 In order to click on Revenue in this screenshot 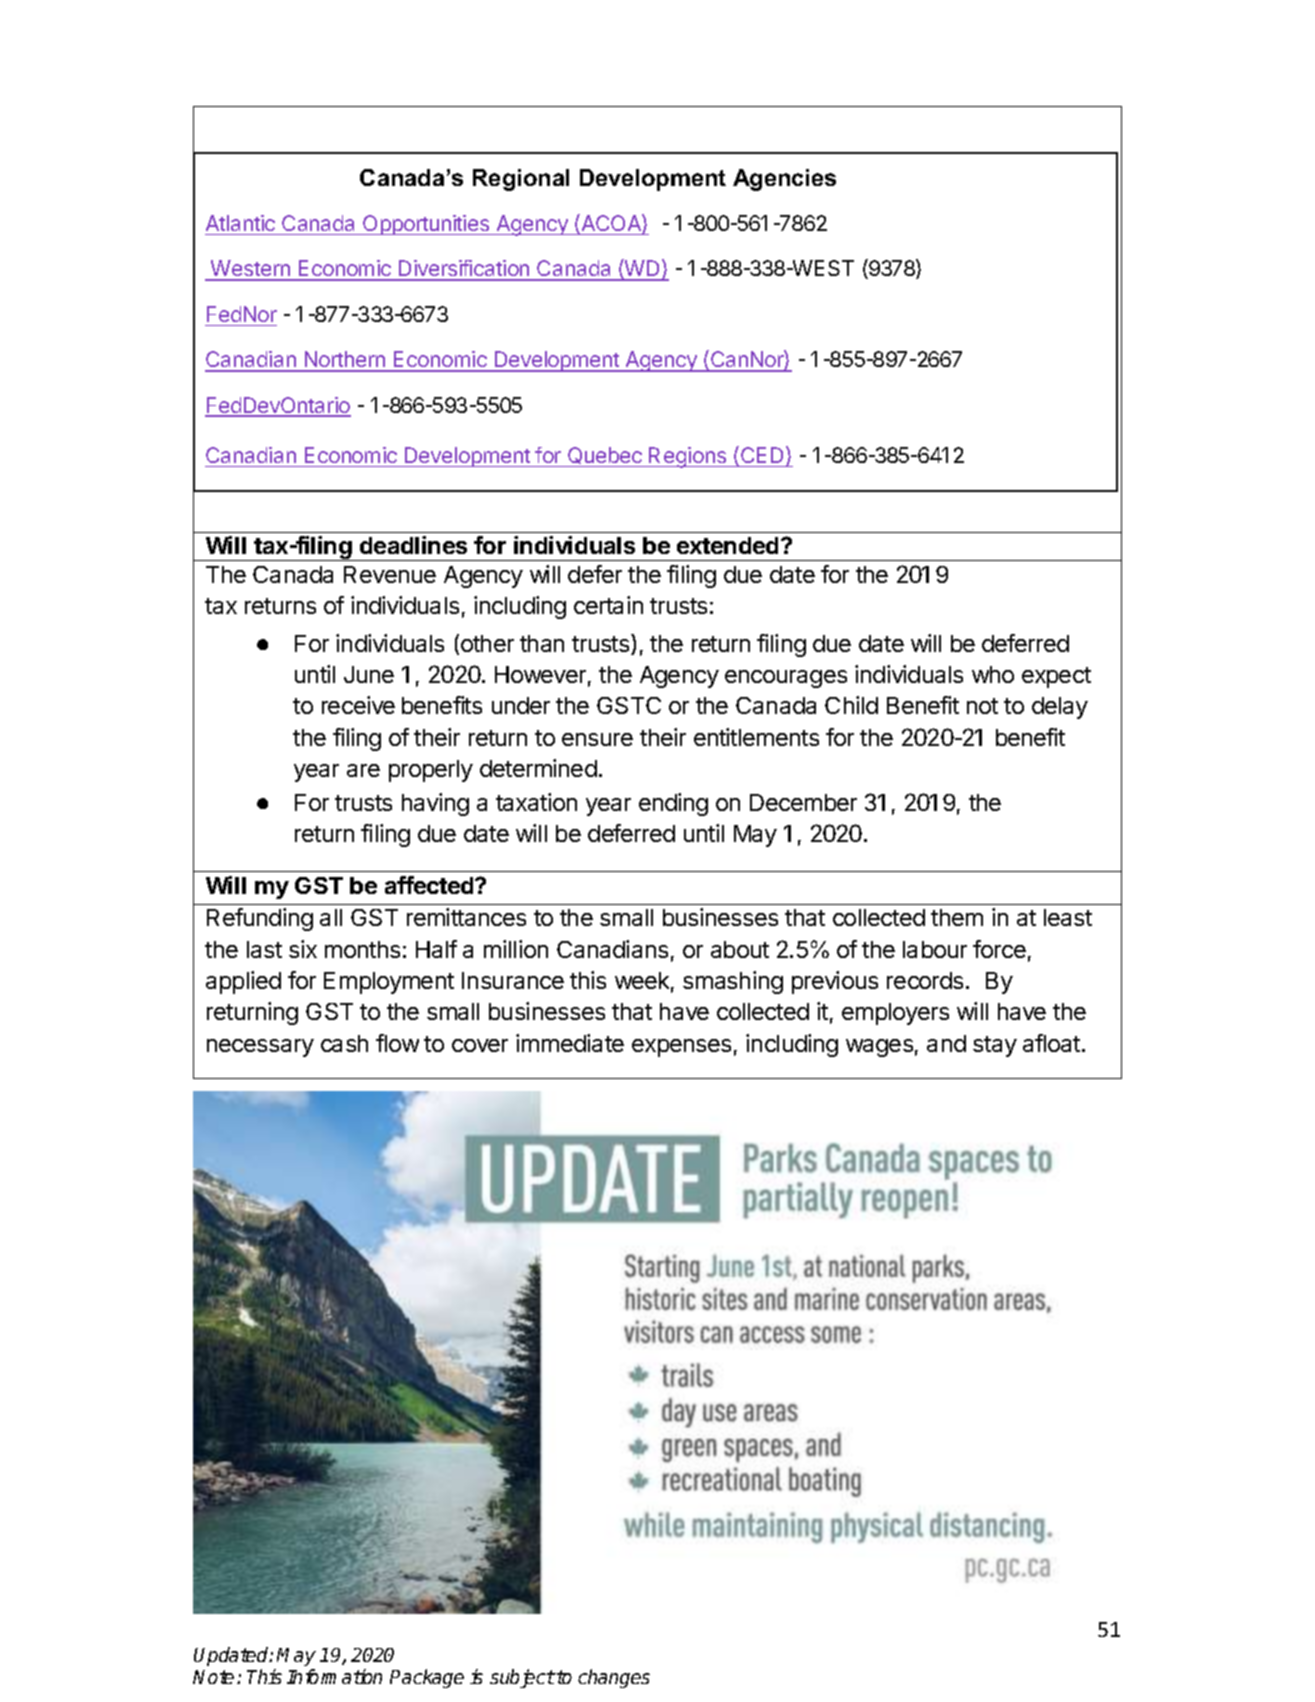, I will do `click(390, 574)`.
